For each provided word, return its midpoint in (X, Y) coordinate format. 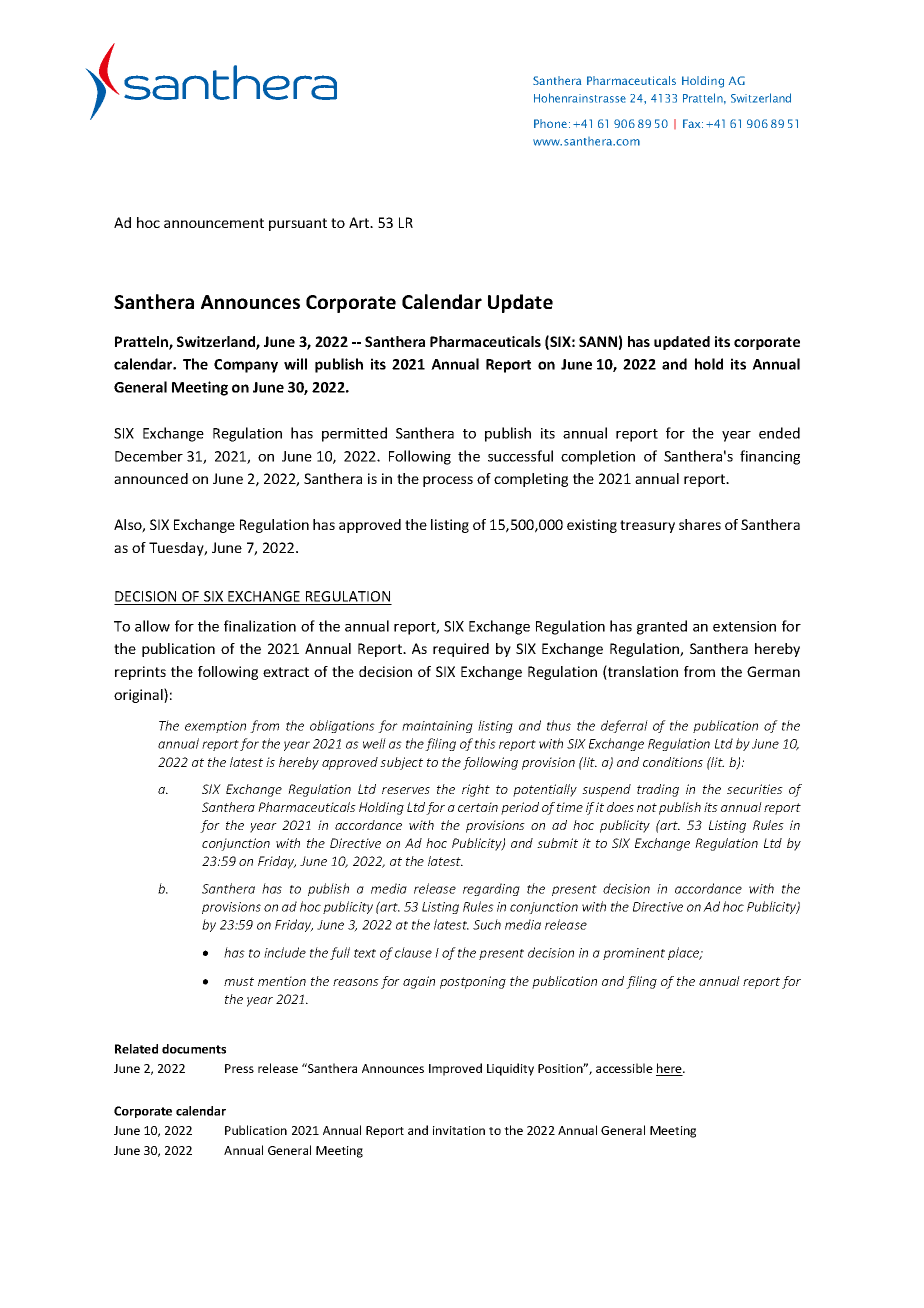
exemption (215, 727)
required (461, 650)
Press (239, 1068)
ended (779, 433)
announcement (214, 223)
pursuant (298, 224)
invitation (459, 1130)
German (773, 671)
